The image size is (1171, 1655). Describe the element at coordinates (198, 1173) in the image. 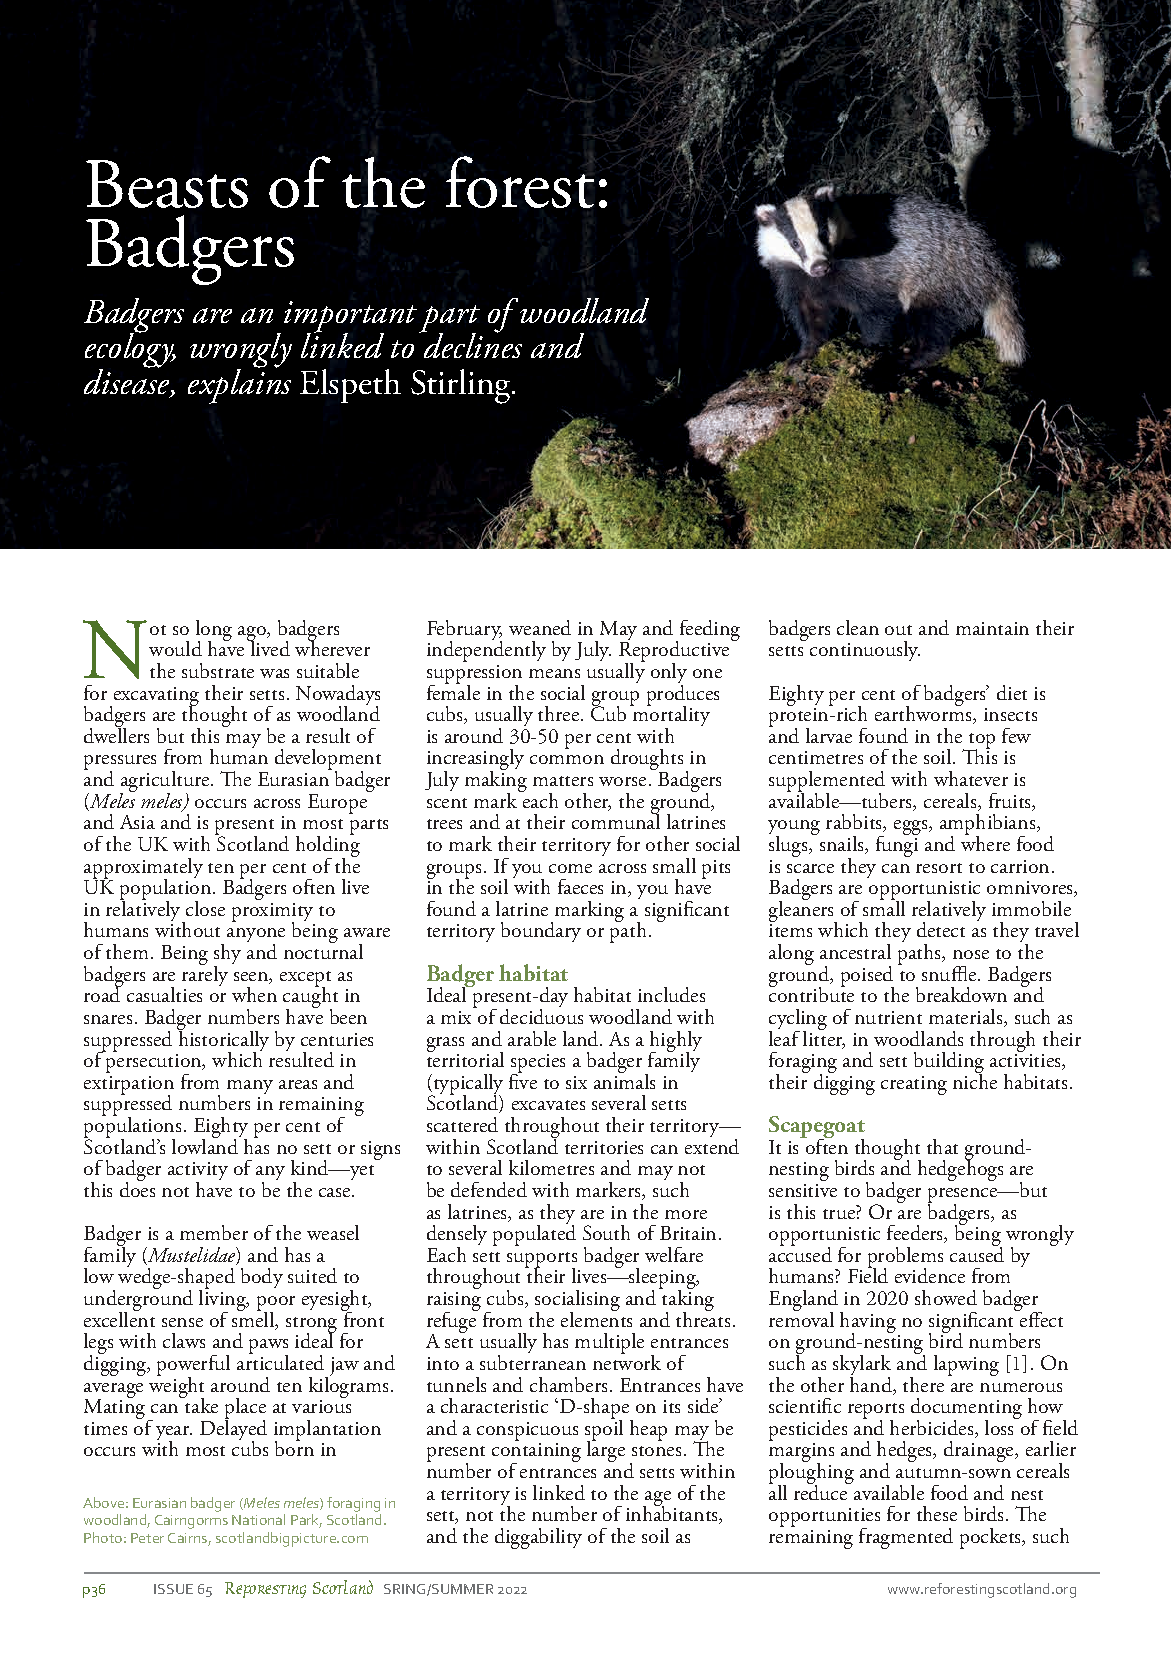

I see `activity` at that location.
